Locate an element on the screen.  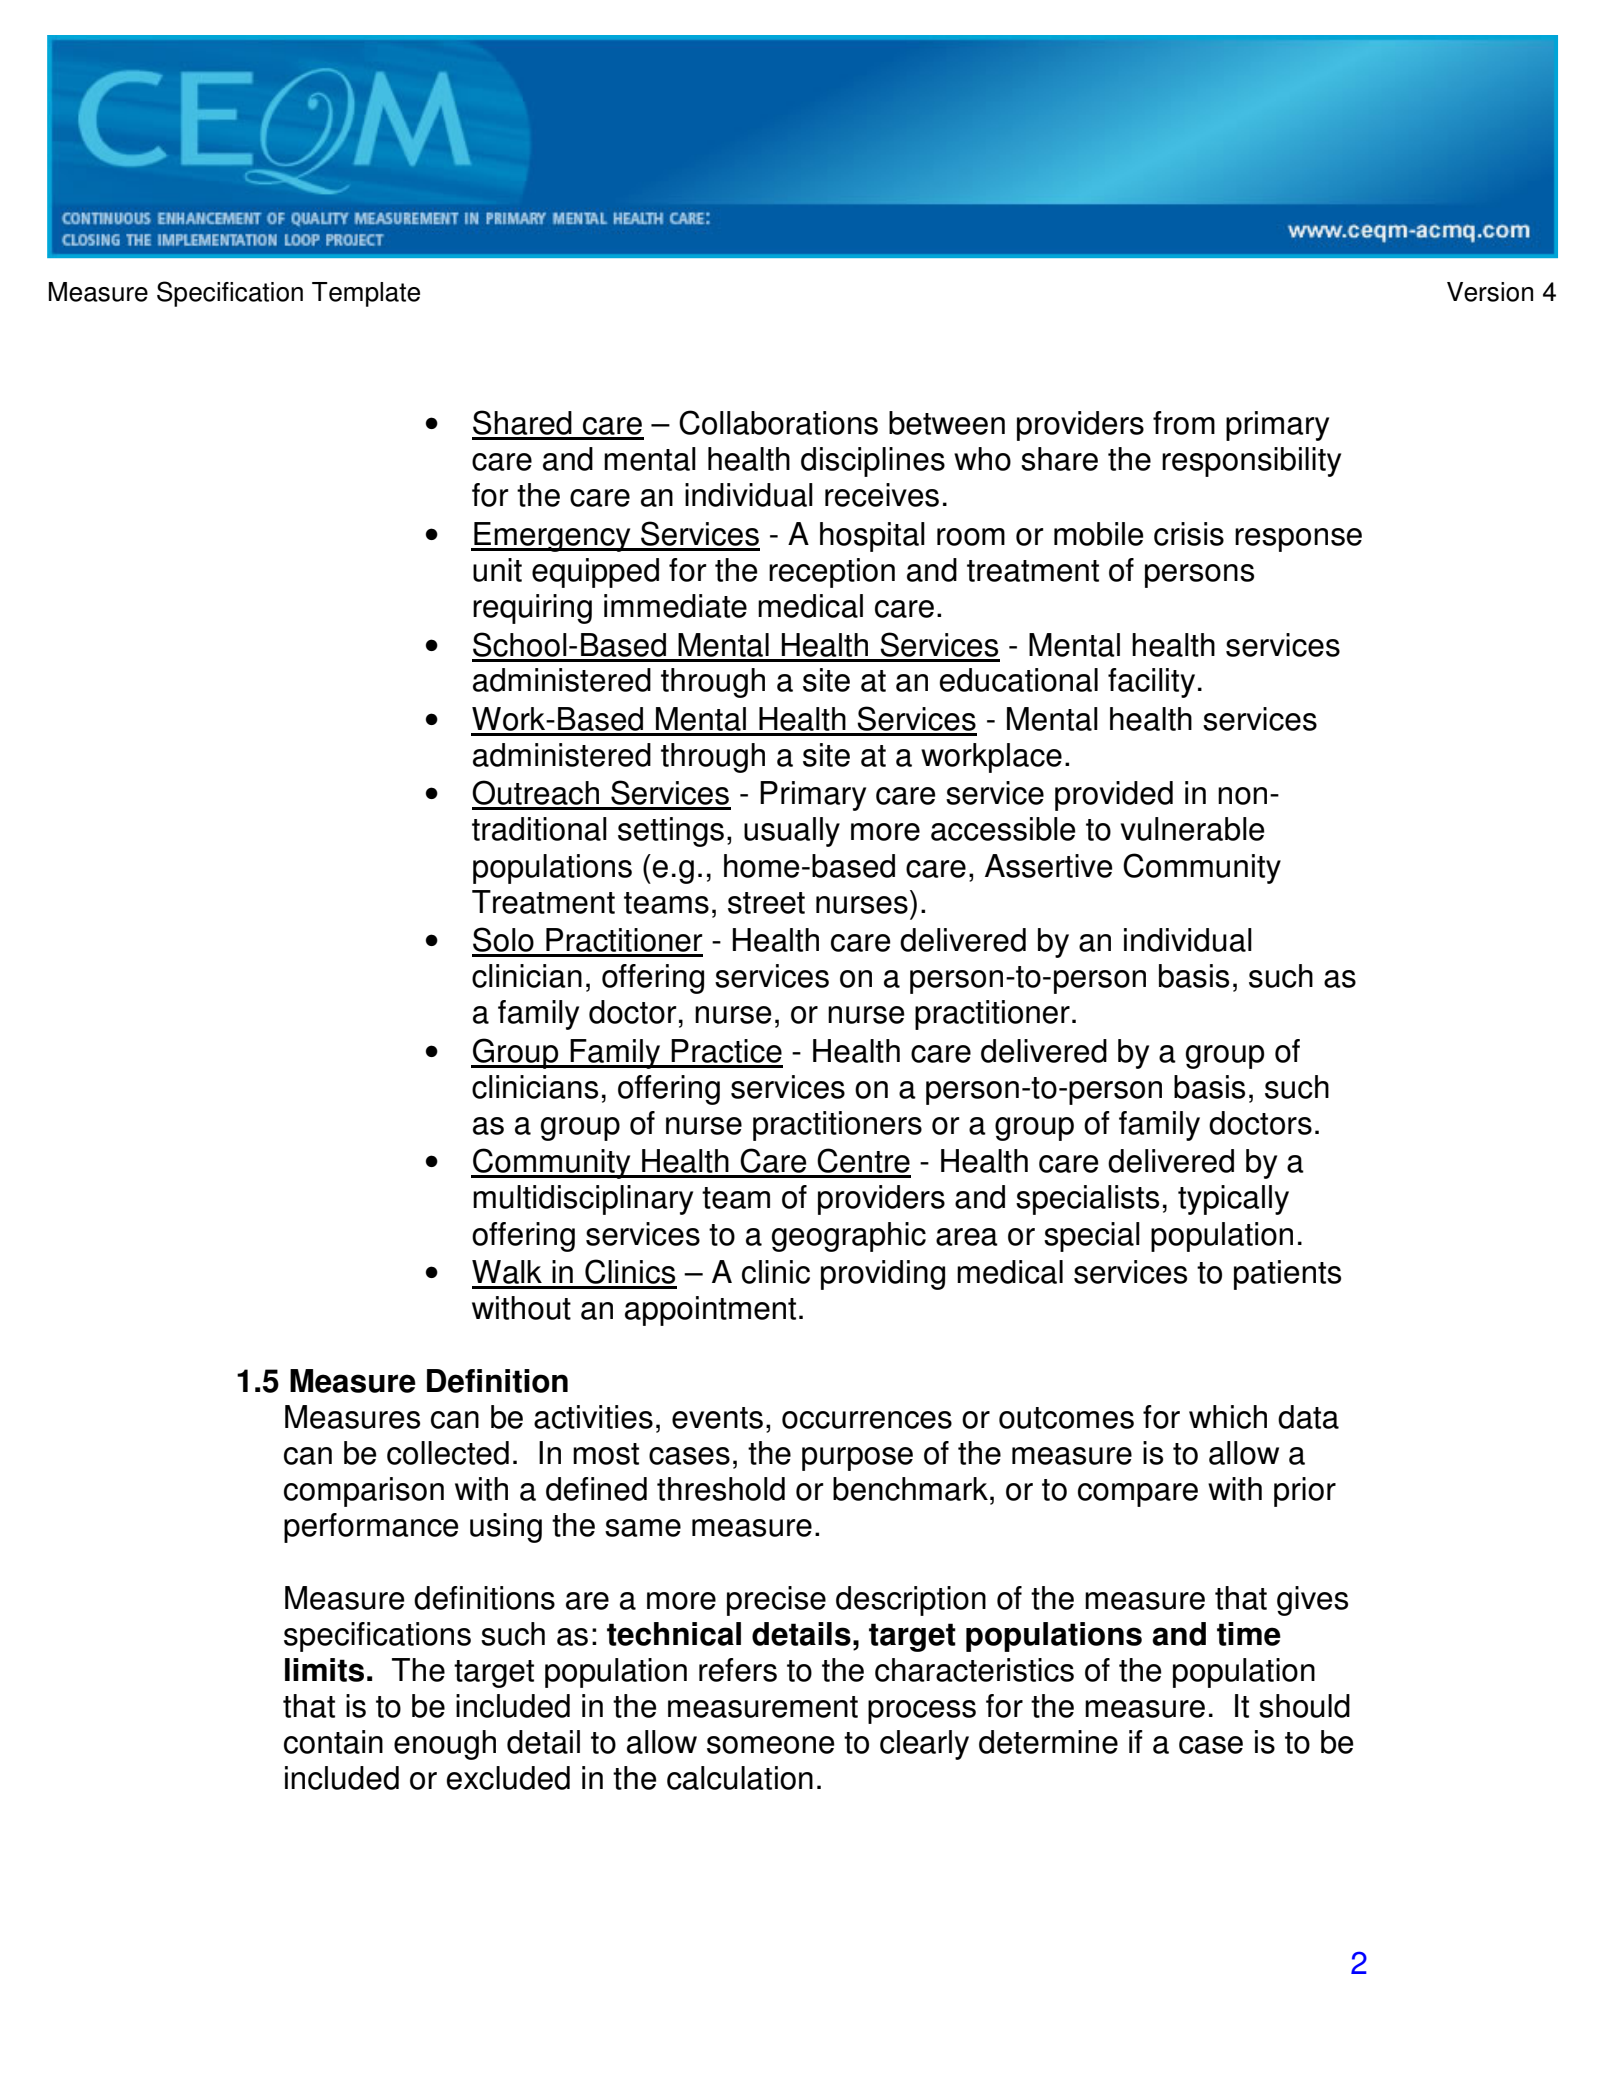
street is located at coordinates (766, 903).
